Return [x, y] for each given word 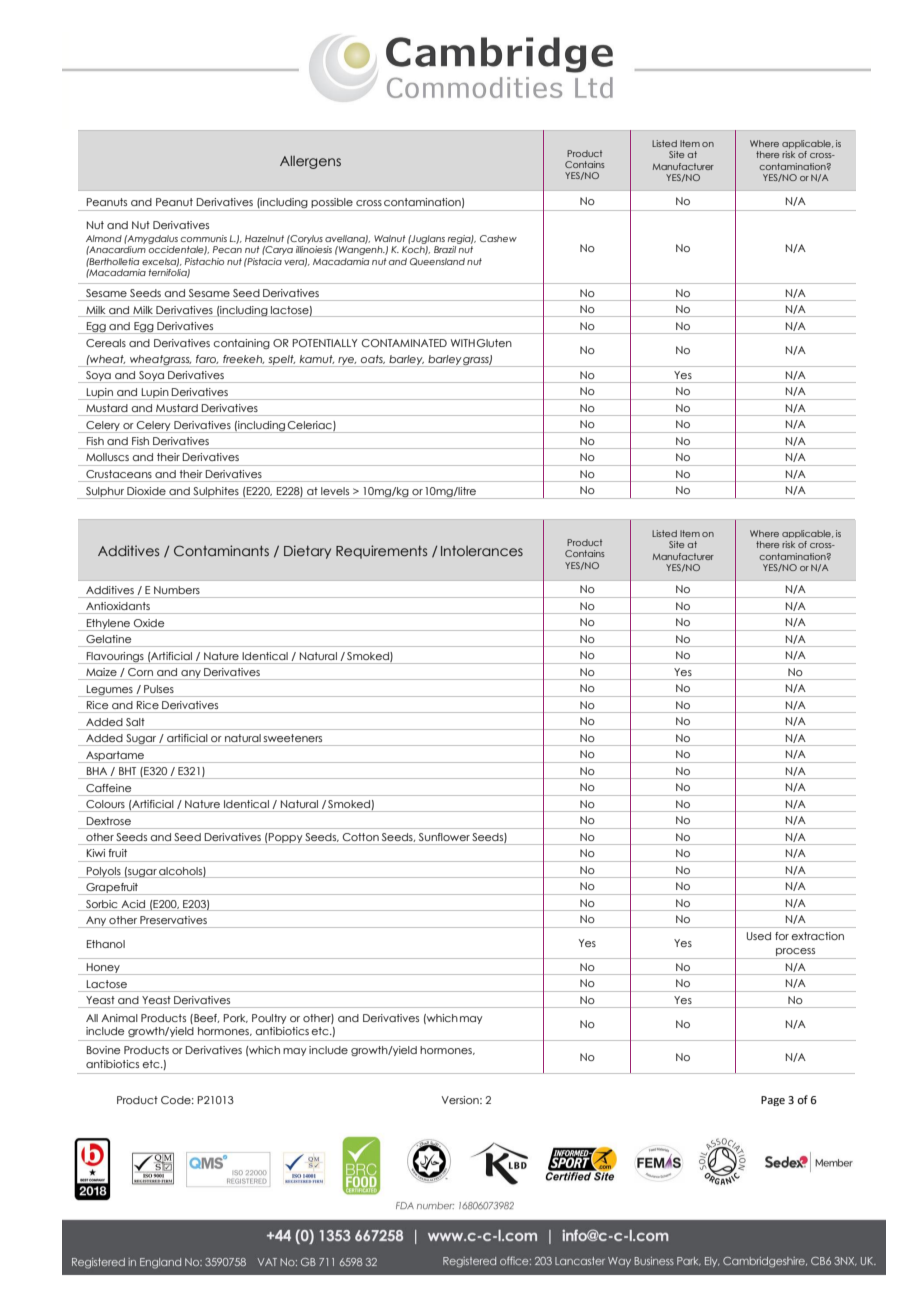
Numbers [177, 590]
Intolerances [482, 551]
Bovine [103, 1050]
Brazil [445, 249]
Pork [236, 1018]
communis [204, 238]
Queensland [437, 262]
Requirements [381, 552]
